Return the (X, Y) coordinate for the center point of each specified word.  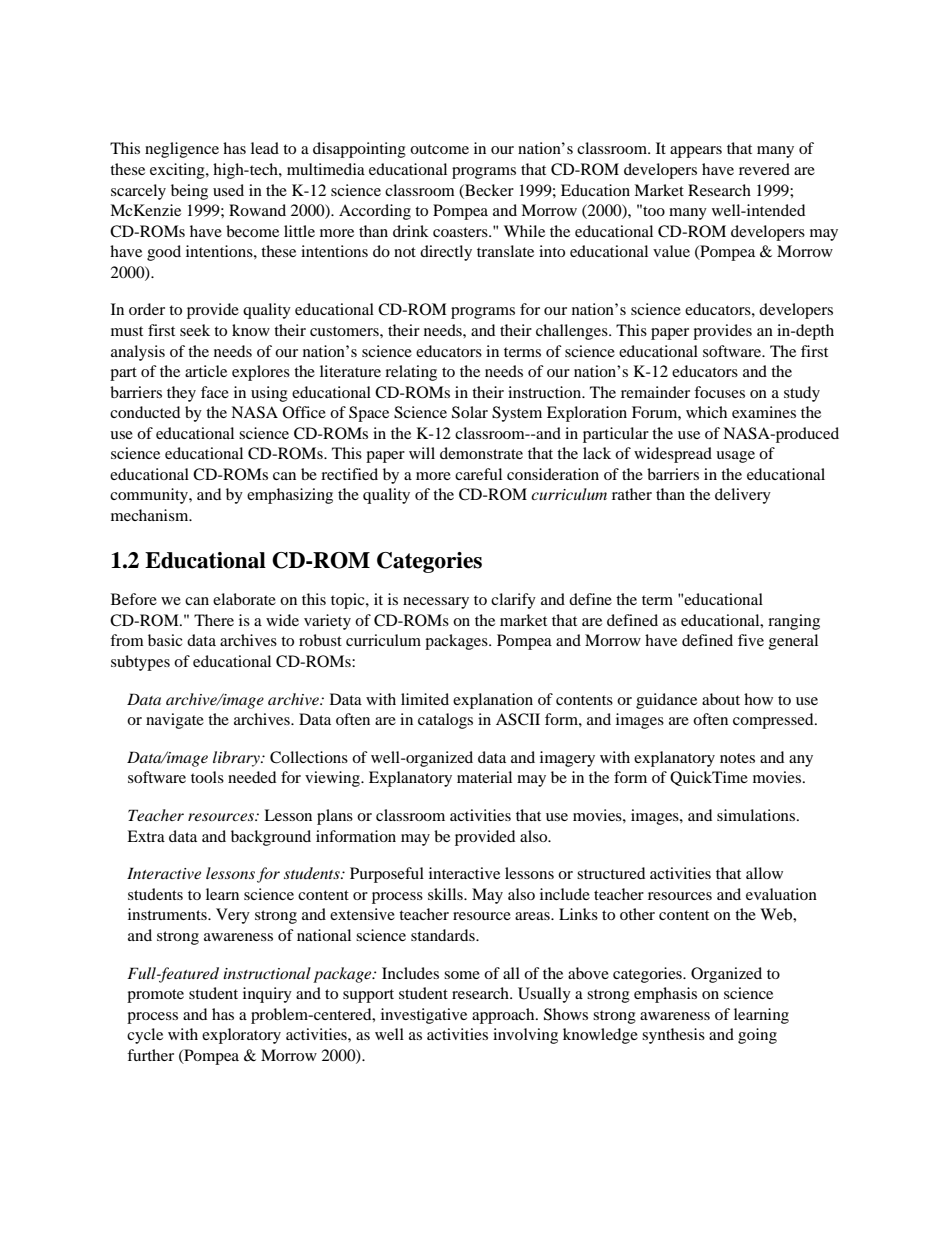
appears (696, 152)
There (214, 620)
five (751, 640)
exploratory (241, 1036)
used (228, 190)
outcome (439, 149)
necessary (436, 603)
